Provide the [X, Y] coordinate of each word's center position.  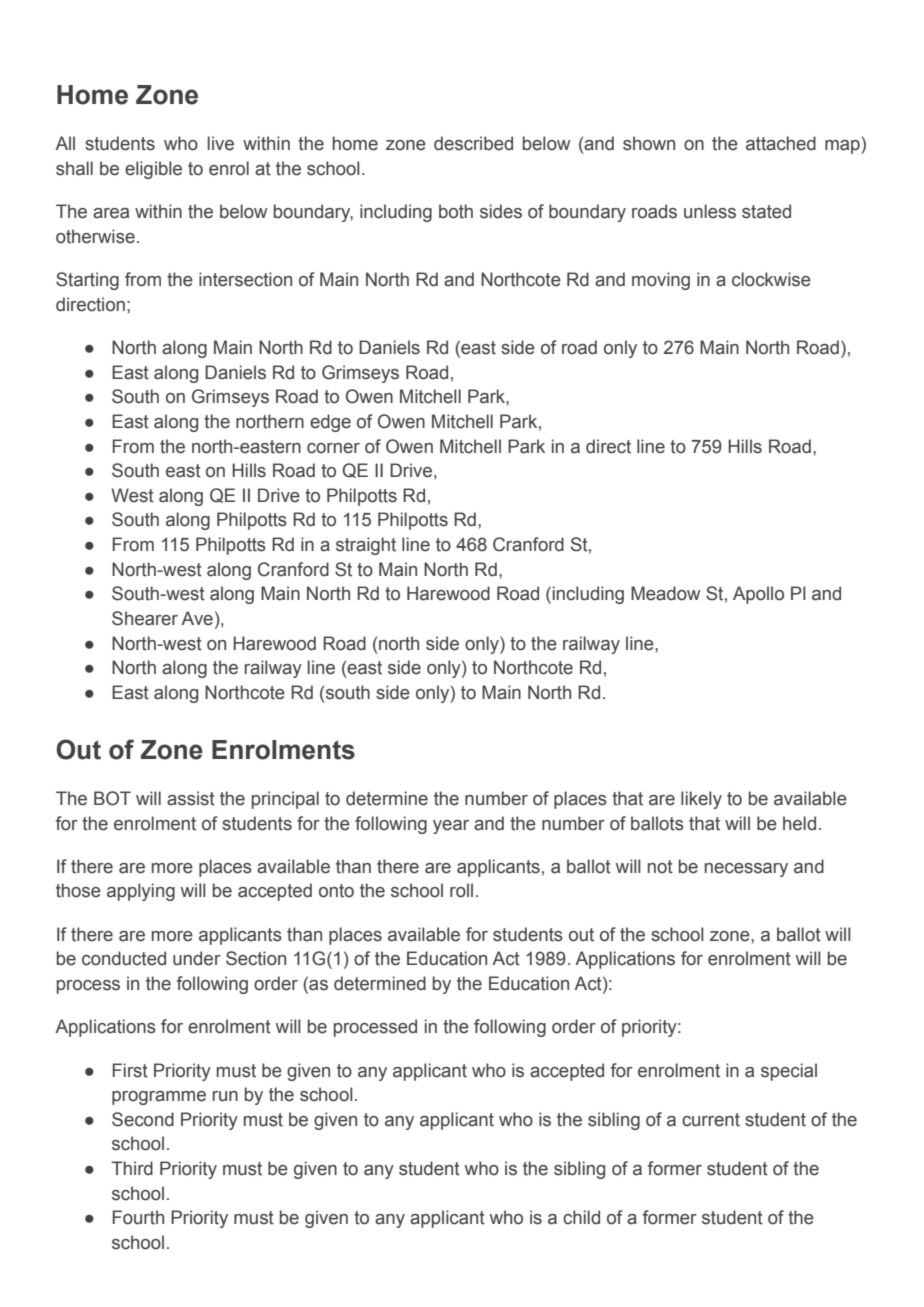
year [451, 827]
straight [366, 546]
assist [191, 798]
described [473, 143]
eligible [153, 170]
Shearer [145, 618]
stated [766, 211]
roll [461, 890]
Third [132, 1168]
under [197, 958]
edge [330, 423]
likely [701, 800]
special [789, 1072]
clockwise [771, 279]
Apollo [758, 595]
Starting [87, 281]
